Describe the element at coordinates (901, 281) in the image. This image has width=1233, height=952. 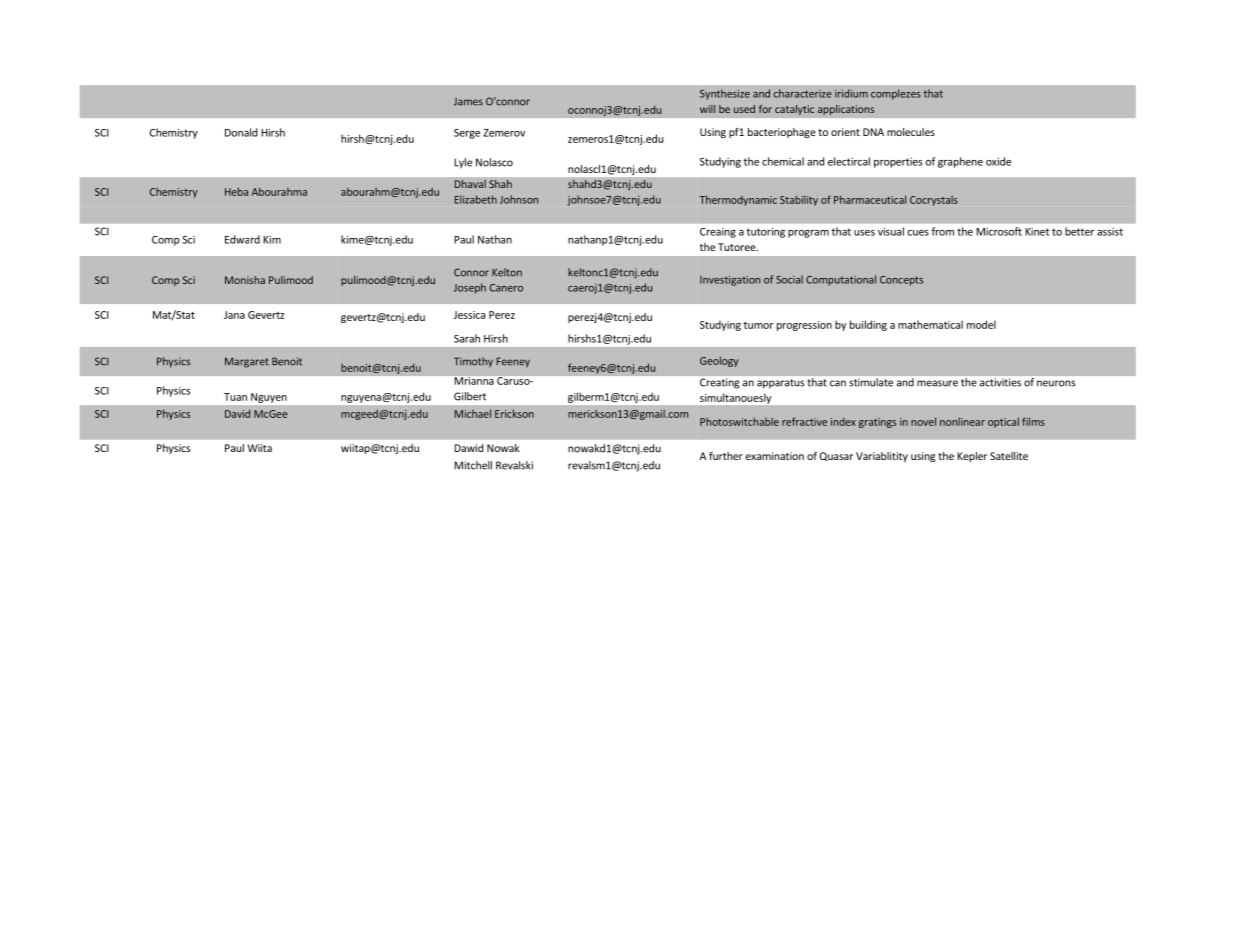
I see `Concepts` at that location.
